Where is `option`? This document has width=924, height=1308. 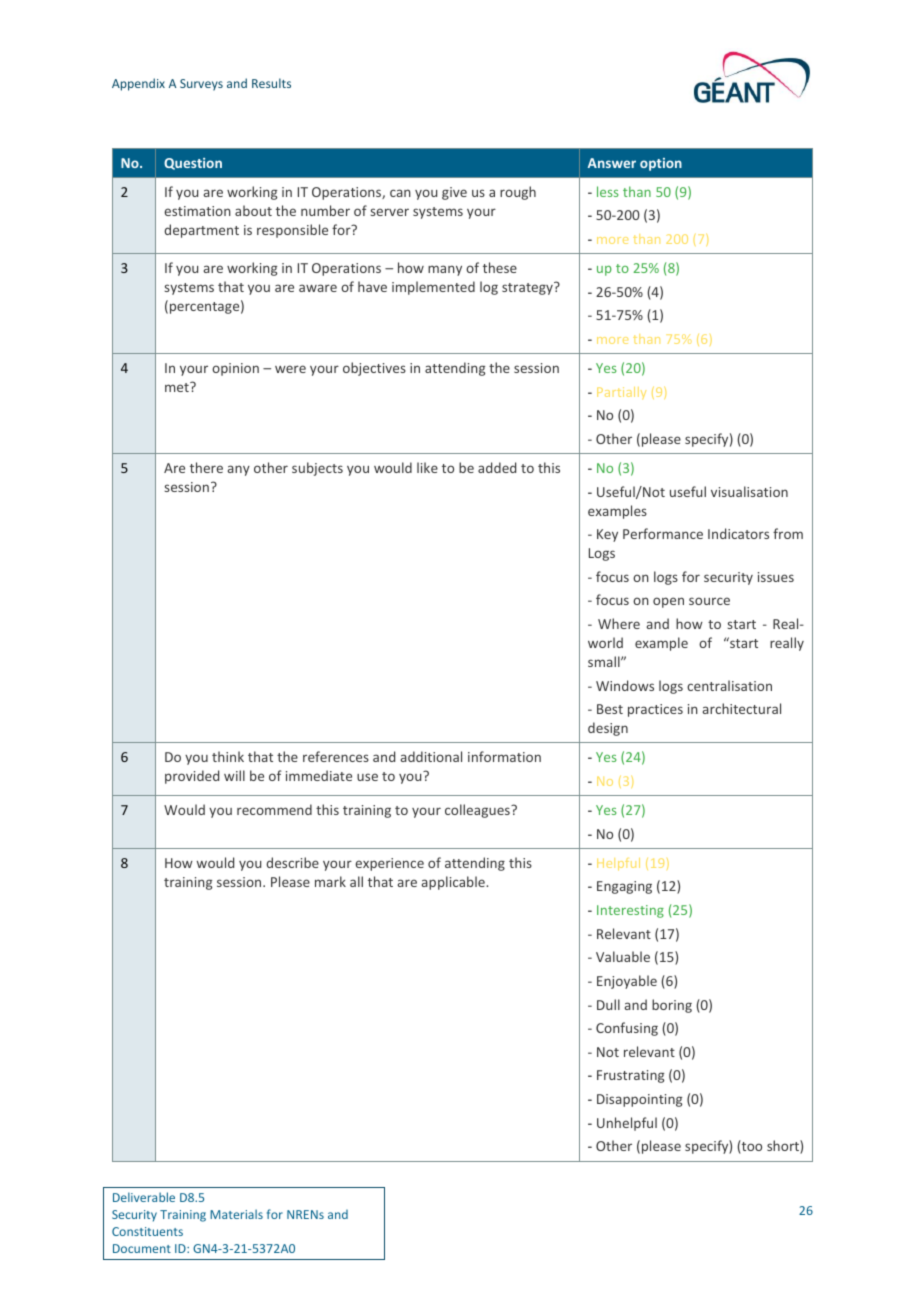
option is located at coordinates (661, 164).
